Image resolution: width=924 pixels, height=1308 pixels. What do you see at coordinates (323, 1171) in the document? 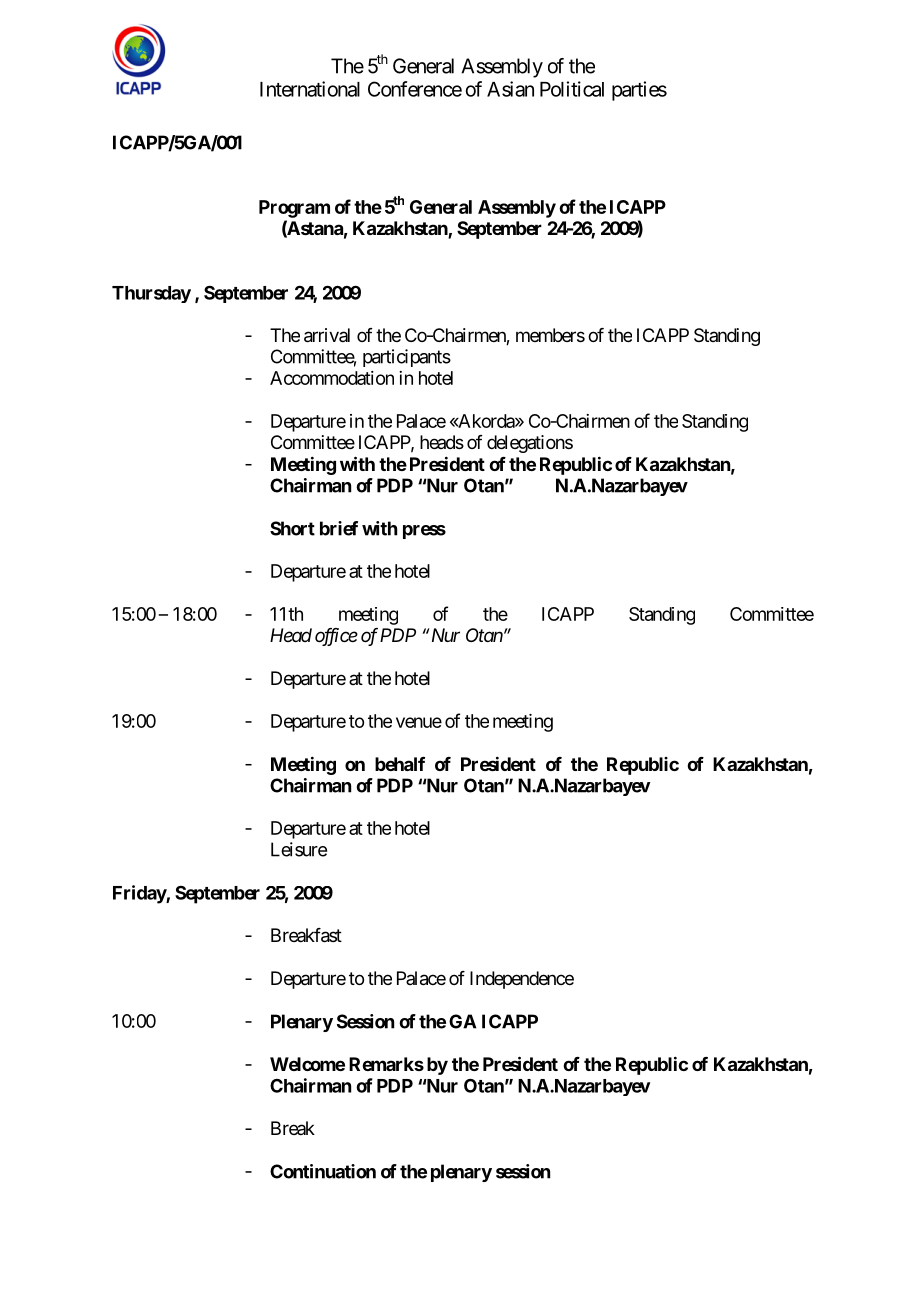
I see `Continuation` at bounding box center [323, 1171].
